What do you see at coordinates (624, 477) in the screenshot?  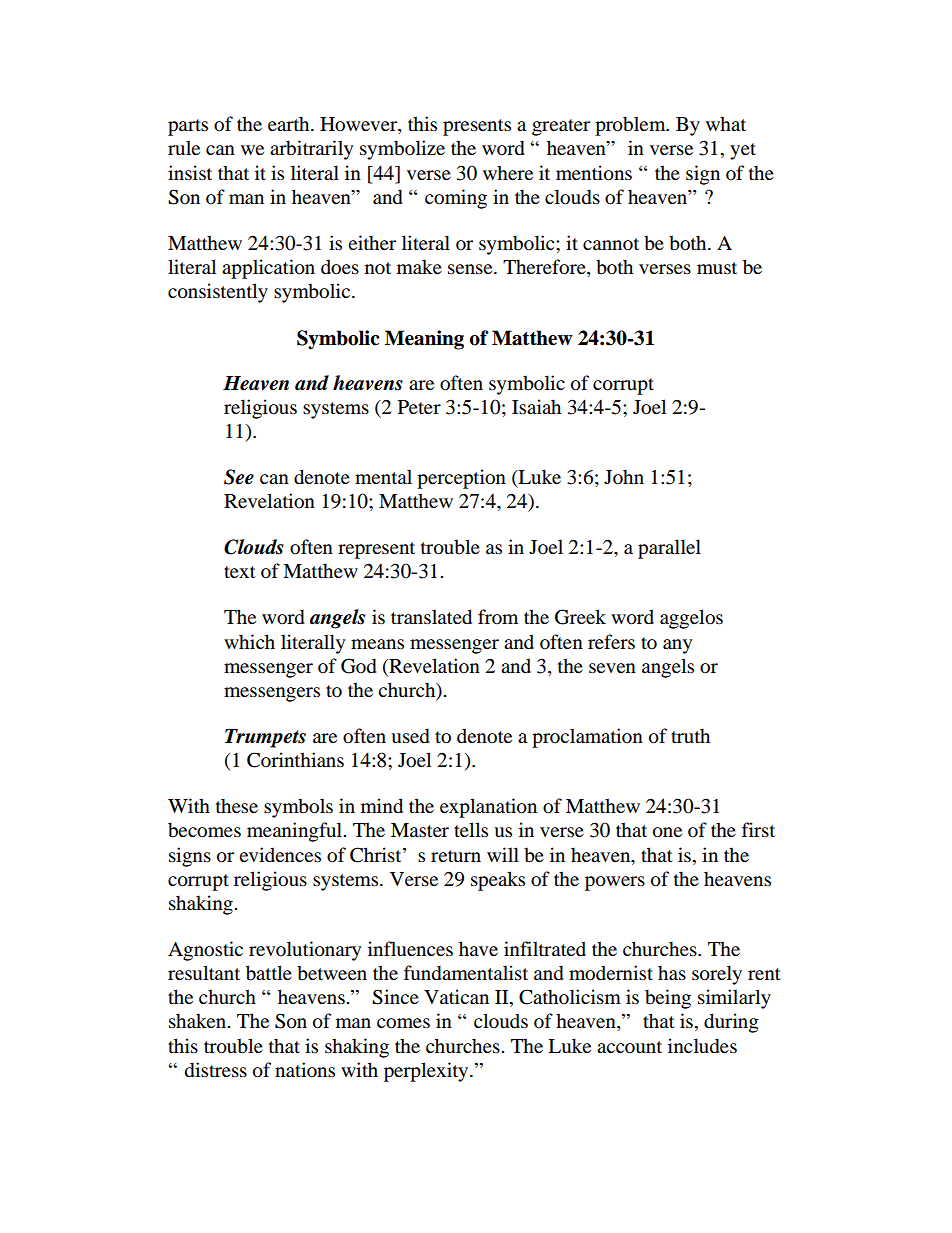 I see `John` at bounding box center [624, 477].
